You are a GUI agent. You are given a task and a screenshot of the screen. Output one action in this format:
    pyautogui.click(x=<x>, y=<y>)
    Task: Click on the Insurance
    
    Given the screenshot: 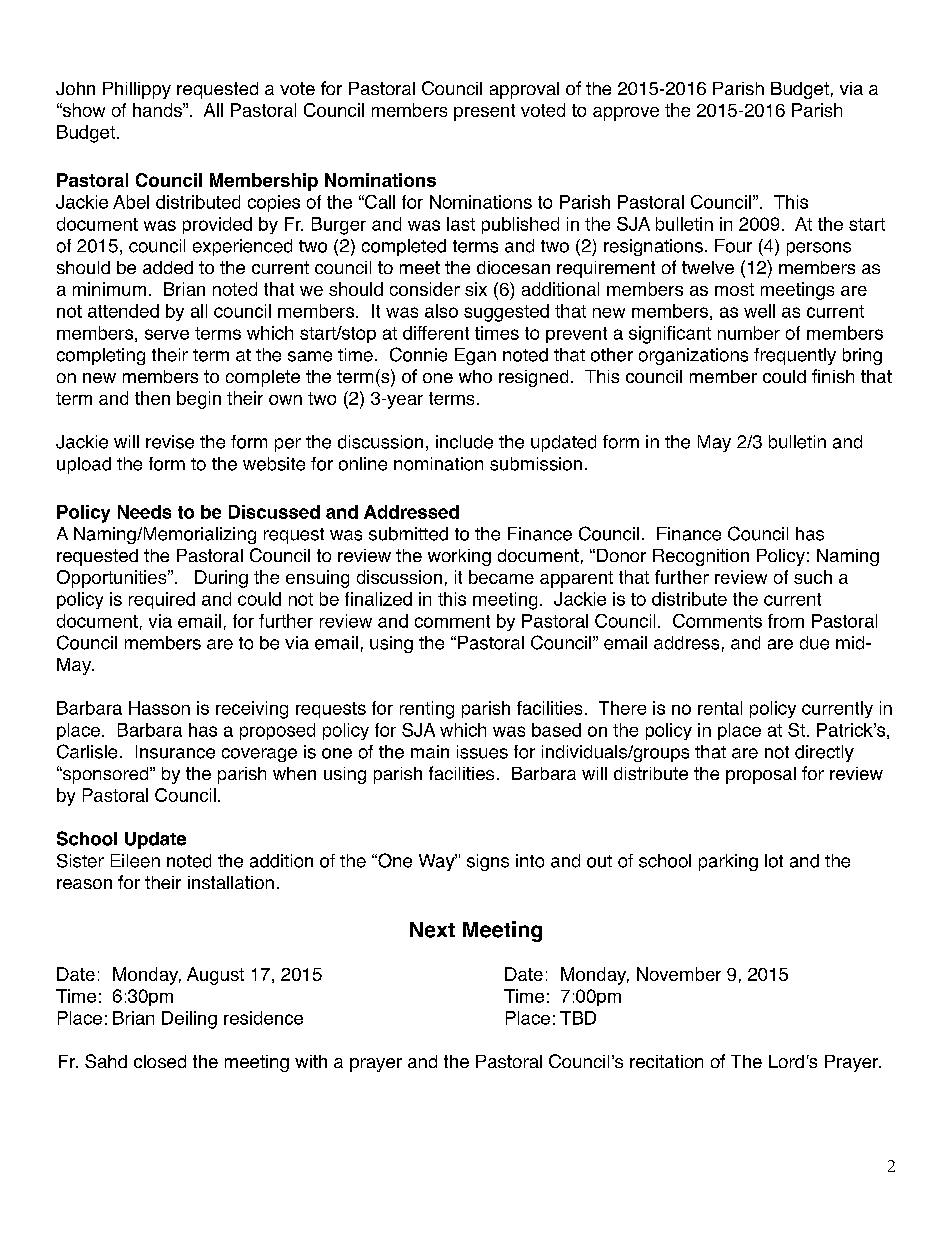 What is the action you would take?
    pyautogui.click(x=175, y=752)
